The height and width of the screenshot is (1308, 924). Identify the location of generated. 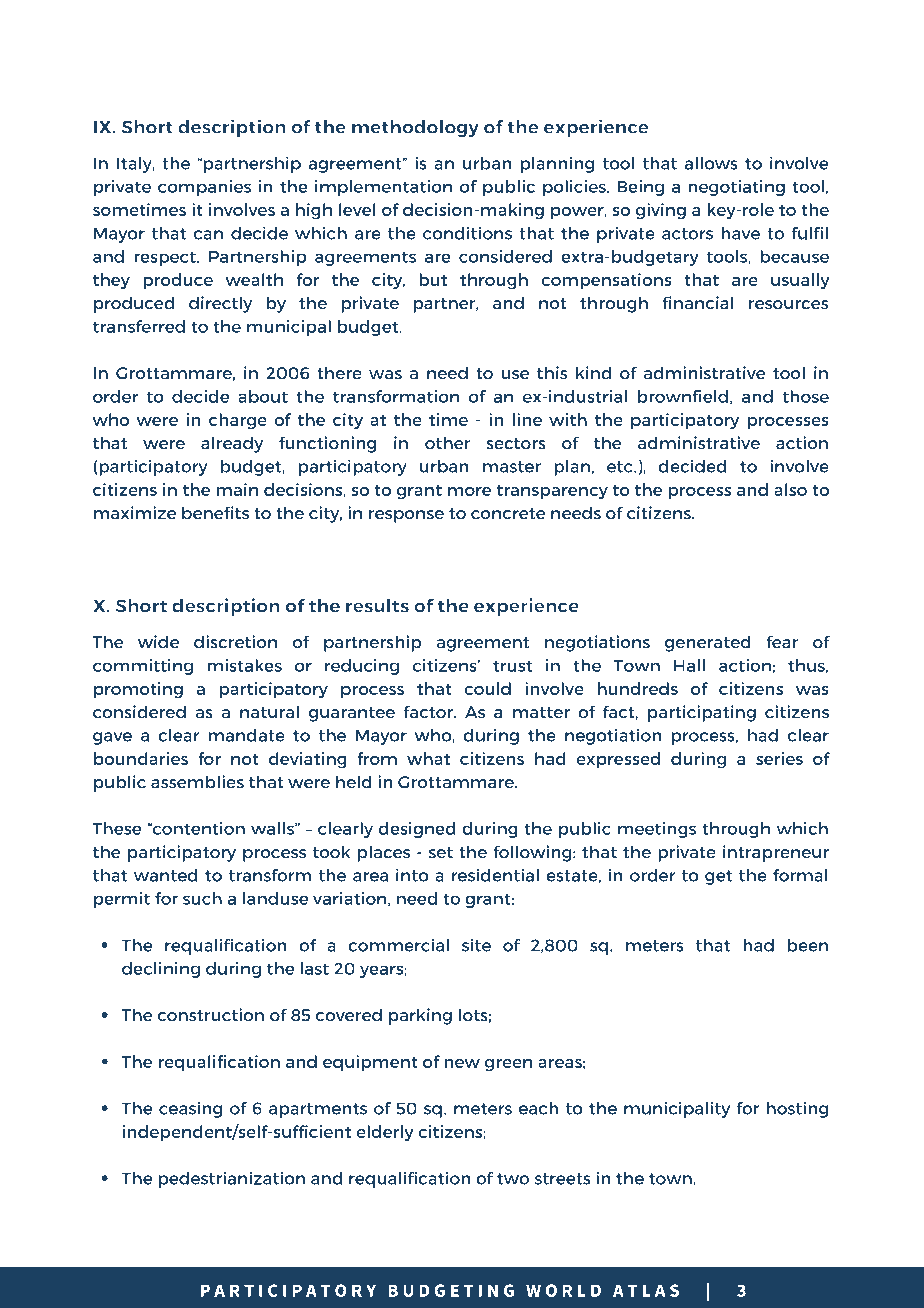
(708, 643).
